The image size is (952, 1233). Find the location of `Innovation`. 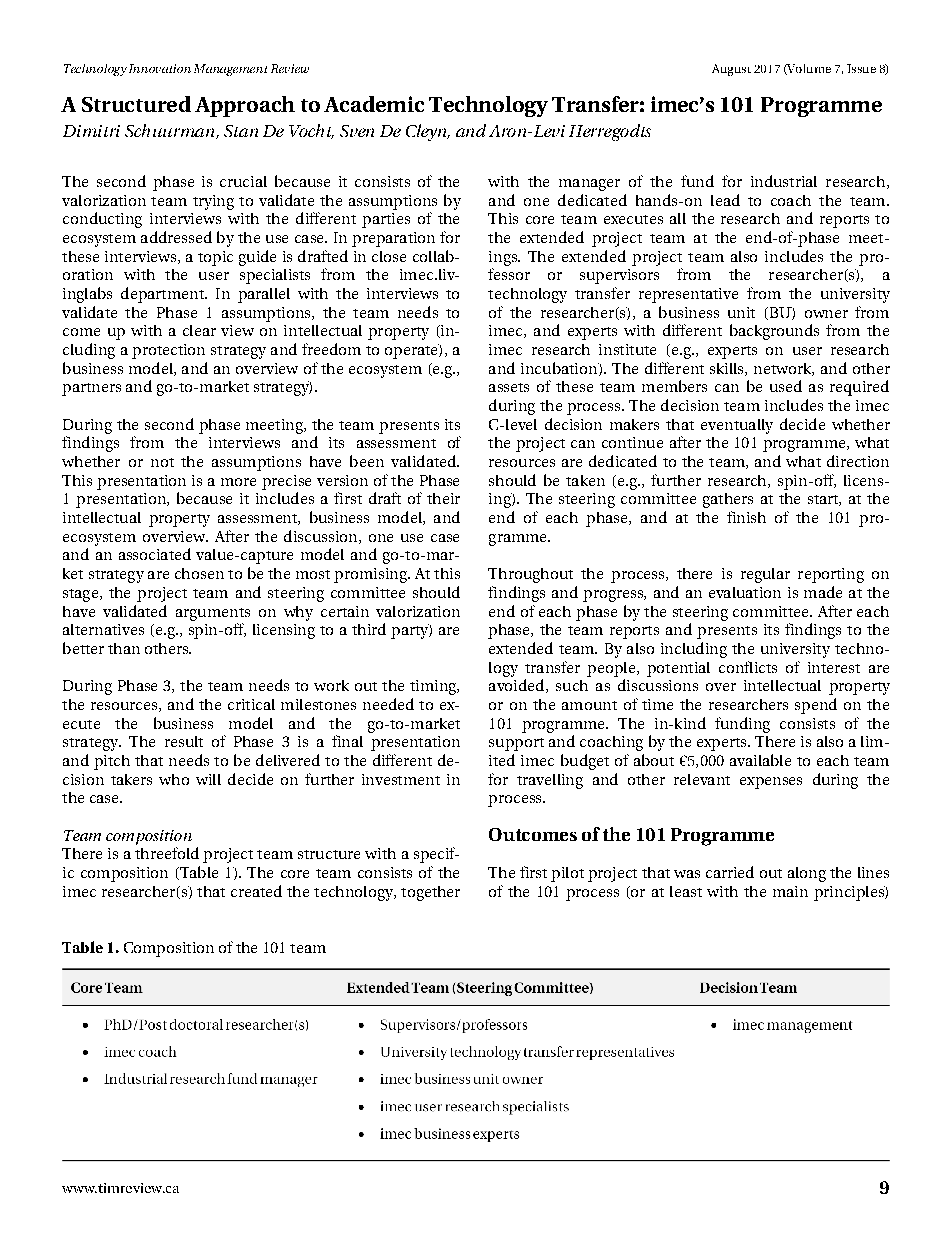

Innovation is located at coordinates (160, 68).
